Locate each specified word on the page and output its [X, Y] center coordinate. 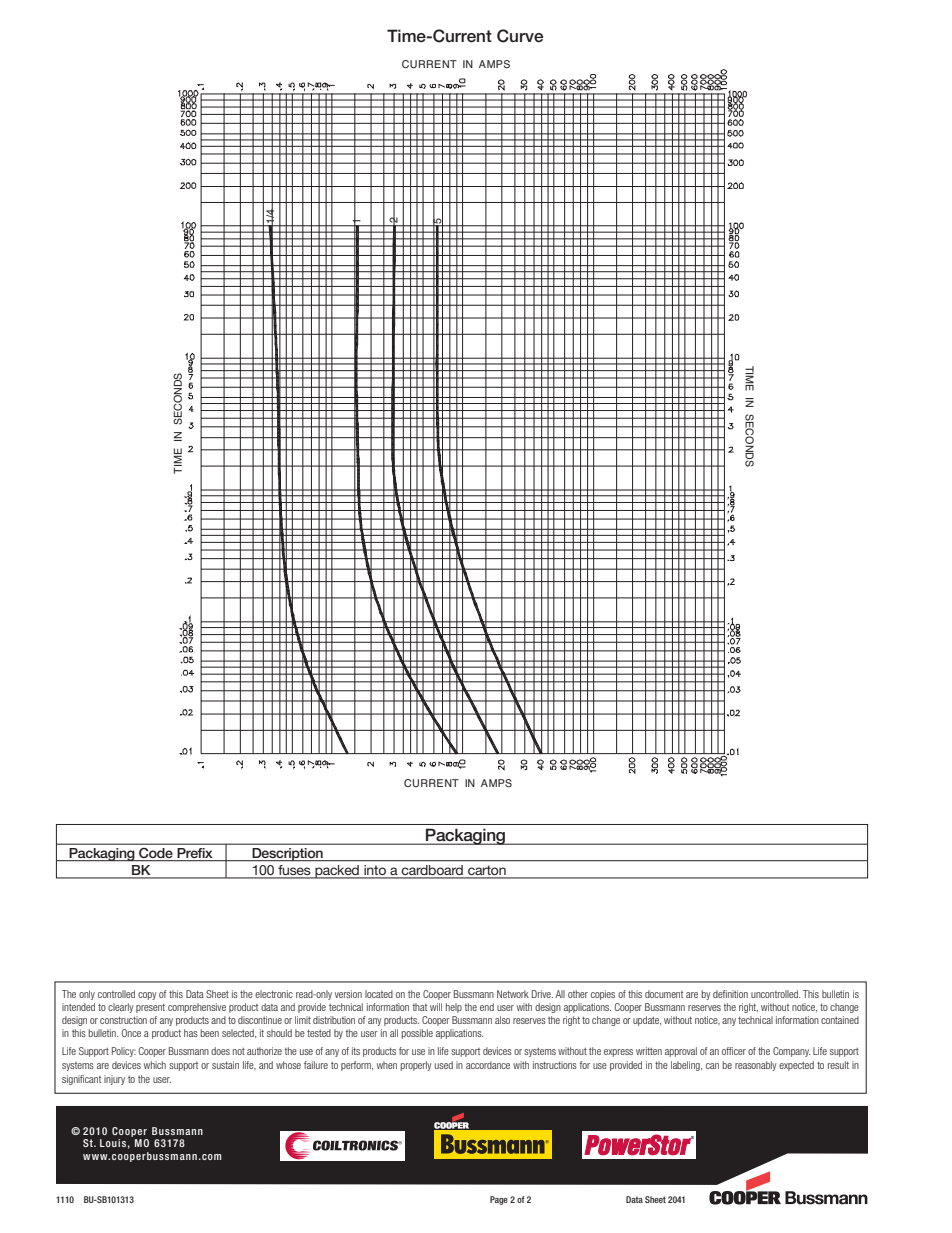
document [664, 994]
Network [513, 994]
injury [114, 1080]
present [150, 1008]
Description [287, 854]
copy [147, 996]
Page [499, 1200]
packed [337, 872]
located [379, 994]
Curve [520, 36]
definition [730, 994]
